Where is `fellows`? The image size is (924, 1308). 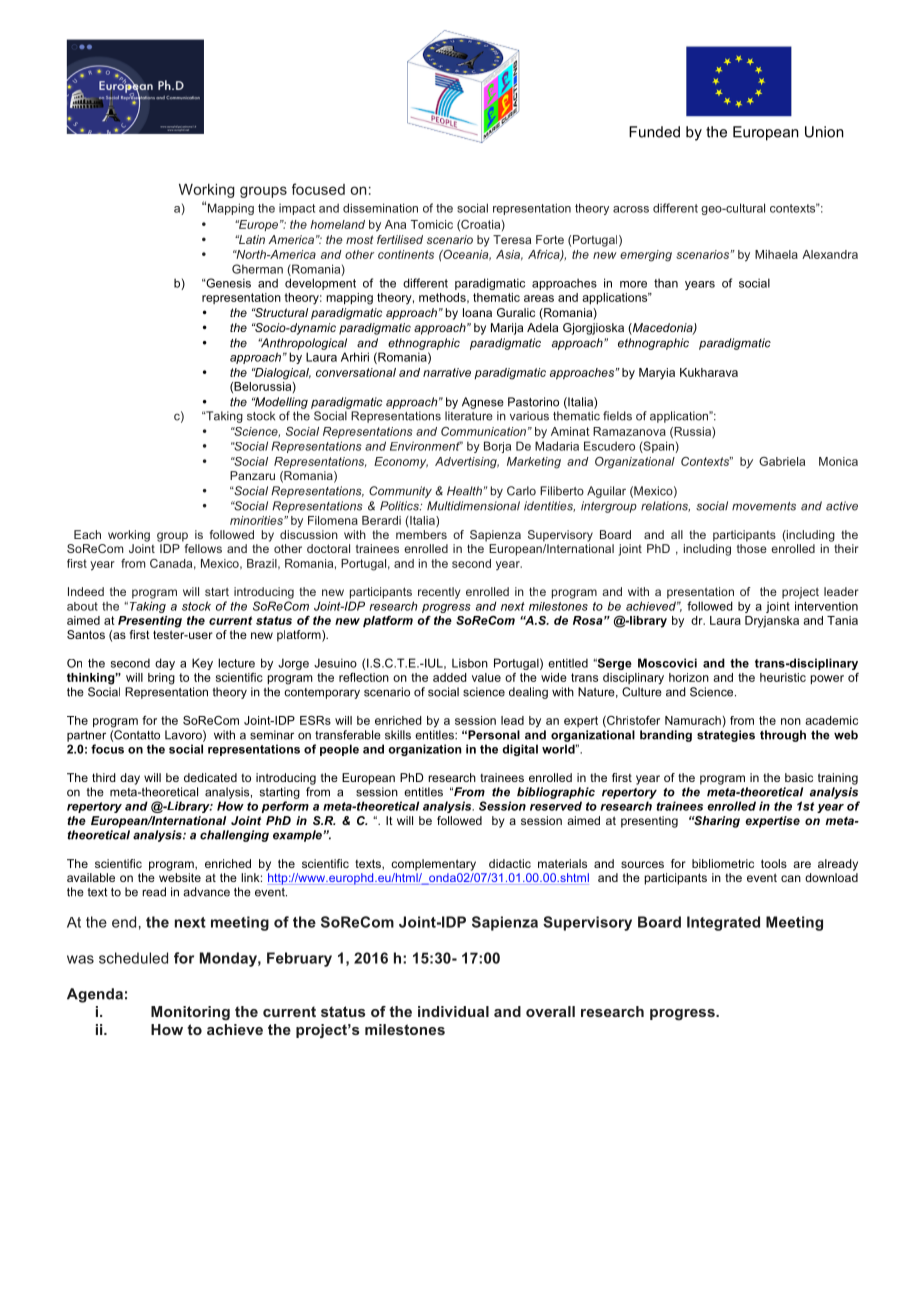 fellows is located at coordinates (203, 548).
